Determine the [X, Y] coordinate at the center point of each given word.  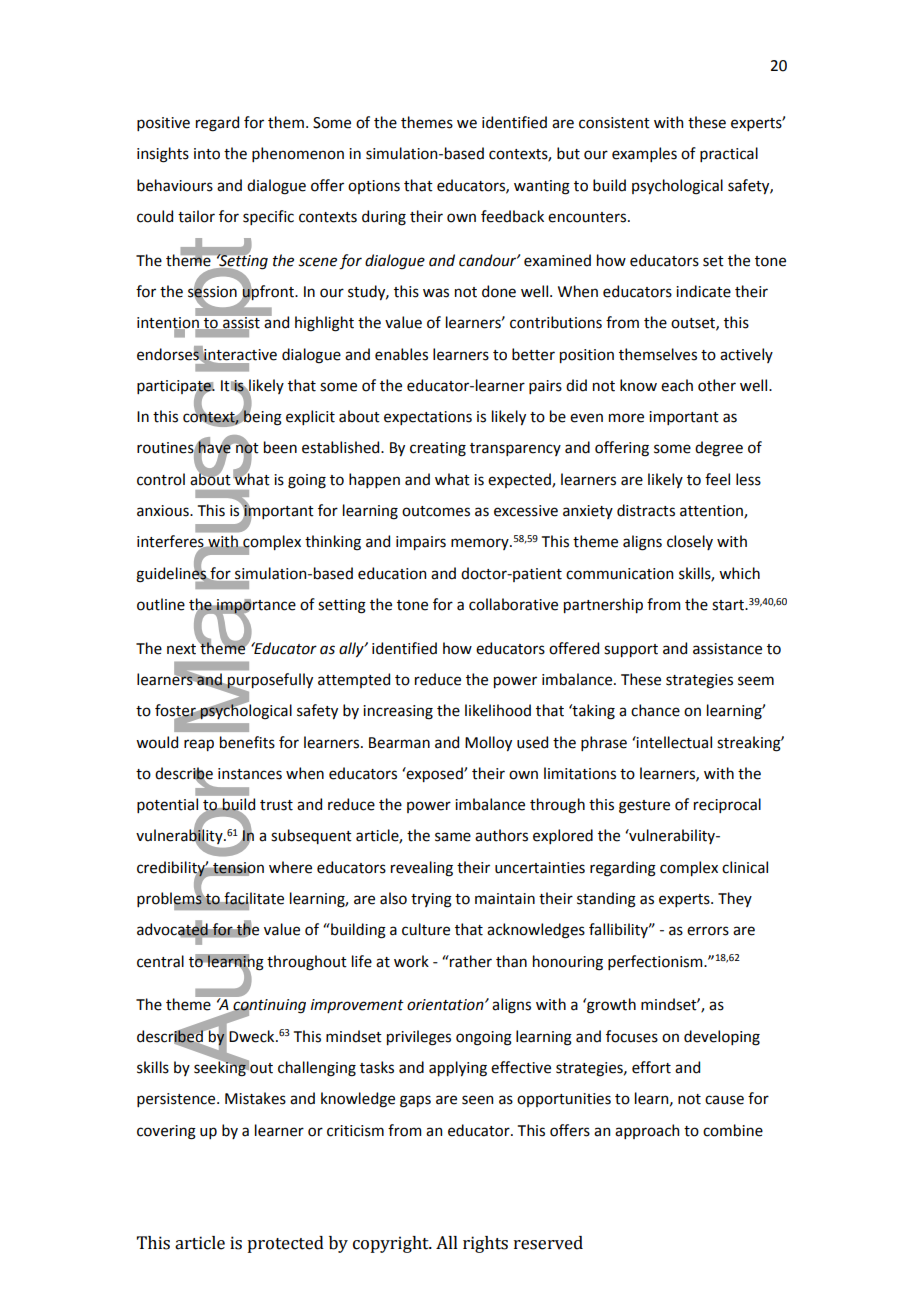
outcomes [436, 511]
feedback [512, 216]
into [207, 154]
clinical [745, 867]
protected [285, 1244]
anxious [164, 511]
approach [647, 1131]
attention [712, 512]
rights [485, 1244]
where [290, 867]
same [453, 837]
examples [644, 154]
